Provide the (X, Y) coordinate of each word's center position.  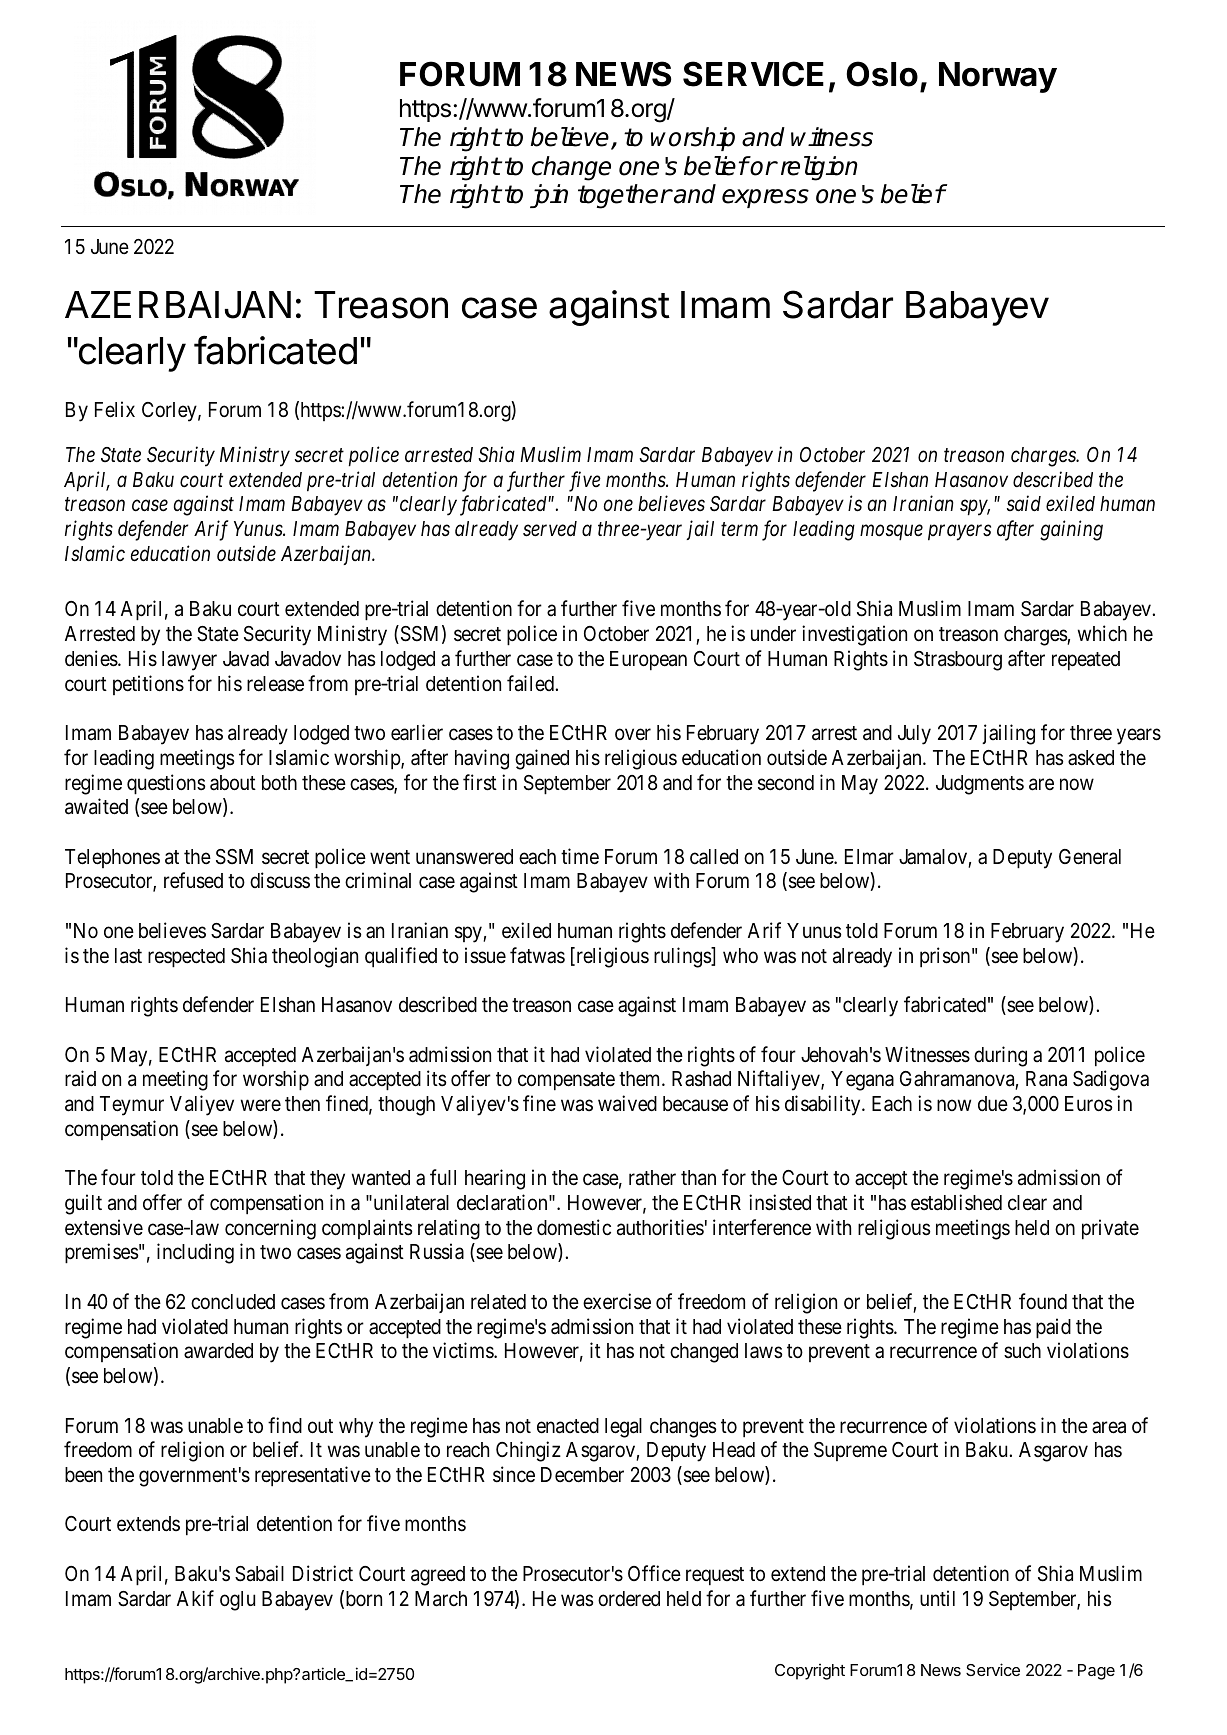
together (625, 196)
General (1090, 857)
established (956, 1202)
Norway (998, 77)
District (323, 1573)
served (550, 529)
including (195, 1253)
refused (193, 880)
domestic (574, 1227)
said (1024, 503)
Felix (115, 409)
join (549, 196)
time (580, 856)
